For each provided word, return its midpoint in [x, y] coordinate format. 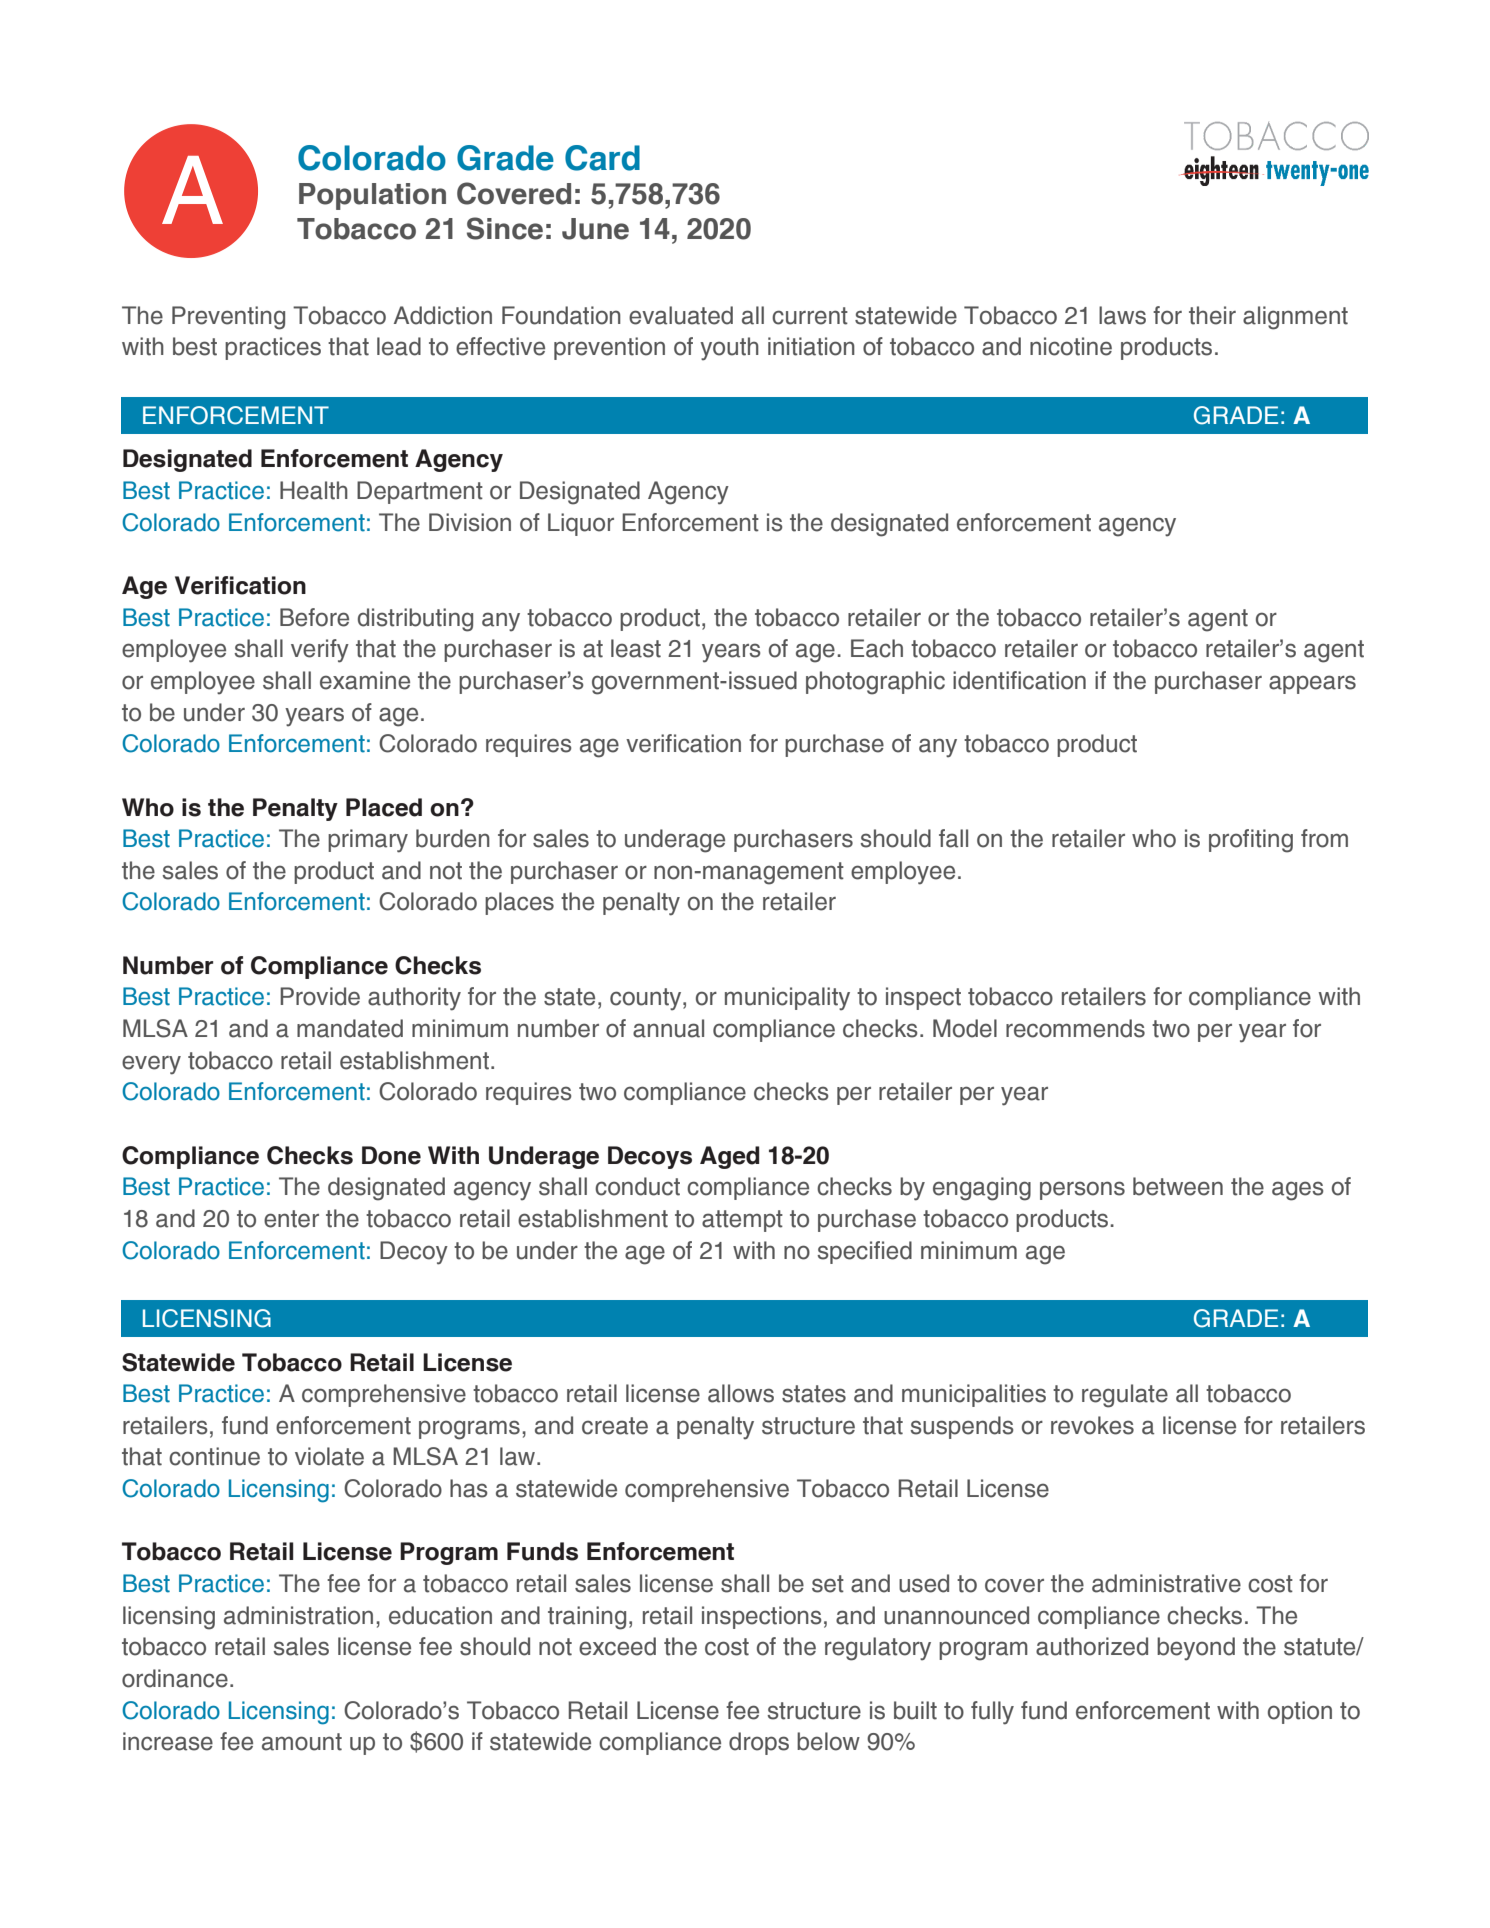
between [1178, 1186]
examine [365, 680]
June [595, 229]
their [1212, 315]
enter [291, 1219]
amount [302, 1742]
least [636, 648]
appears [1312, 684]
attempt [742, 1221]
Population [372, 196]
